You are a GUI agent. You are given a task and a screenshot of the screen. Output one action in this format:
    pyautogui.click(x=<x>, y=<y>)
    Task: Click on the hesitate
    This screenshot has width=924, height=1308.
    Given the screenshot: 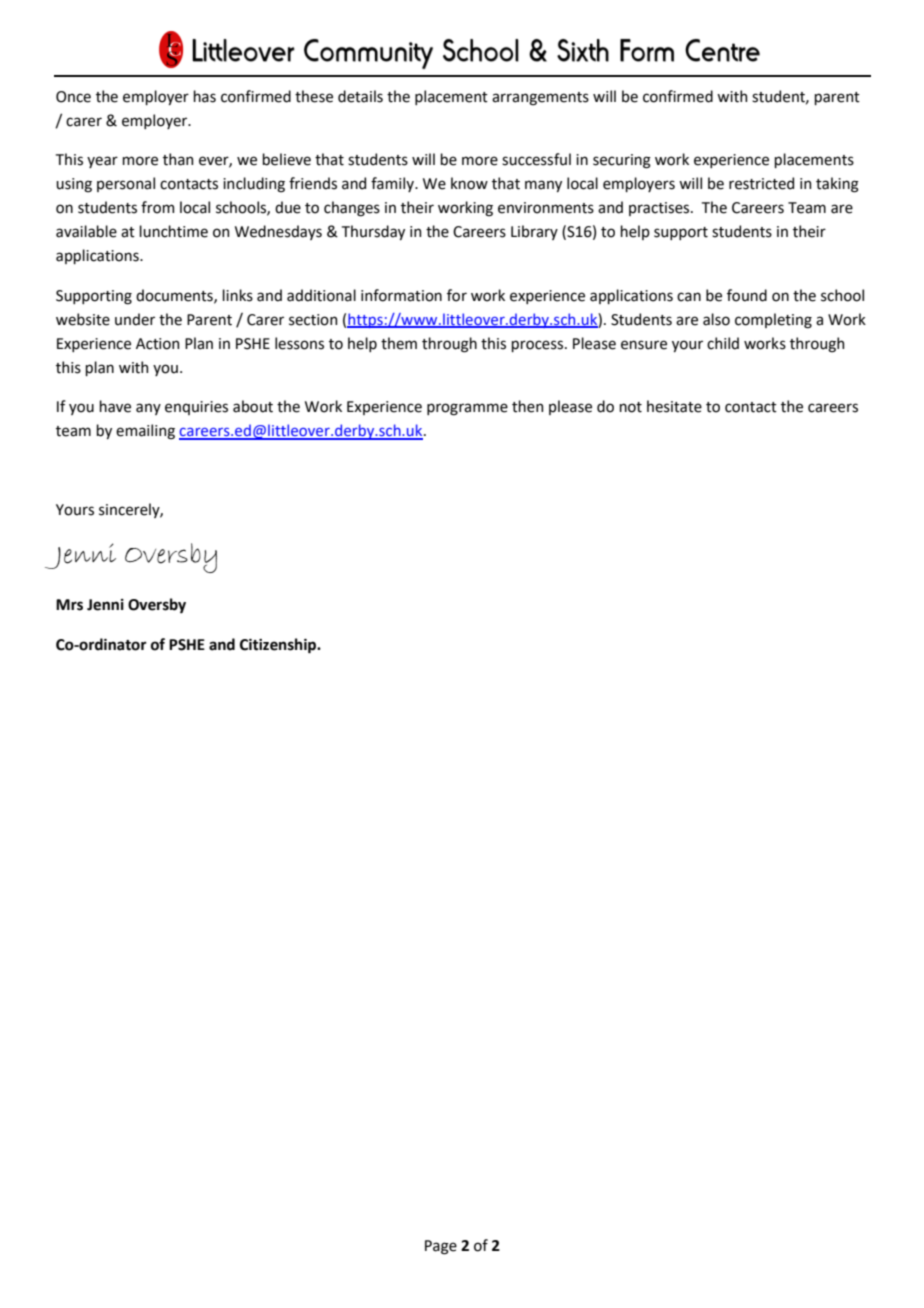 What is the action you would take?
    pyautogui.click(x=674, y=406)
